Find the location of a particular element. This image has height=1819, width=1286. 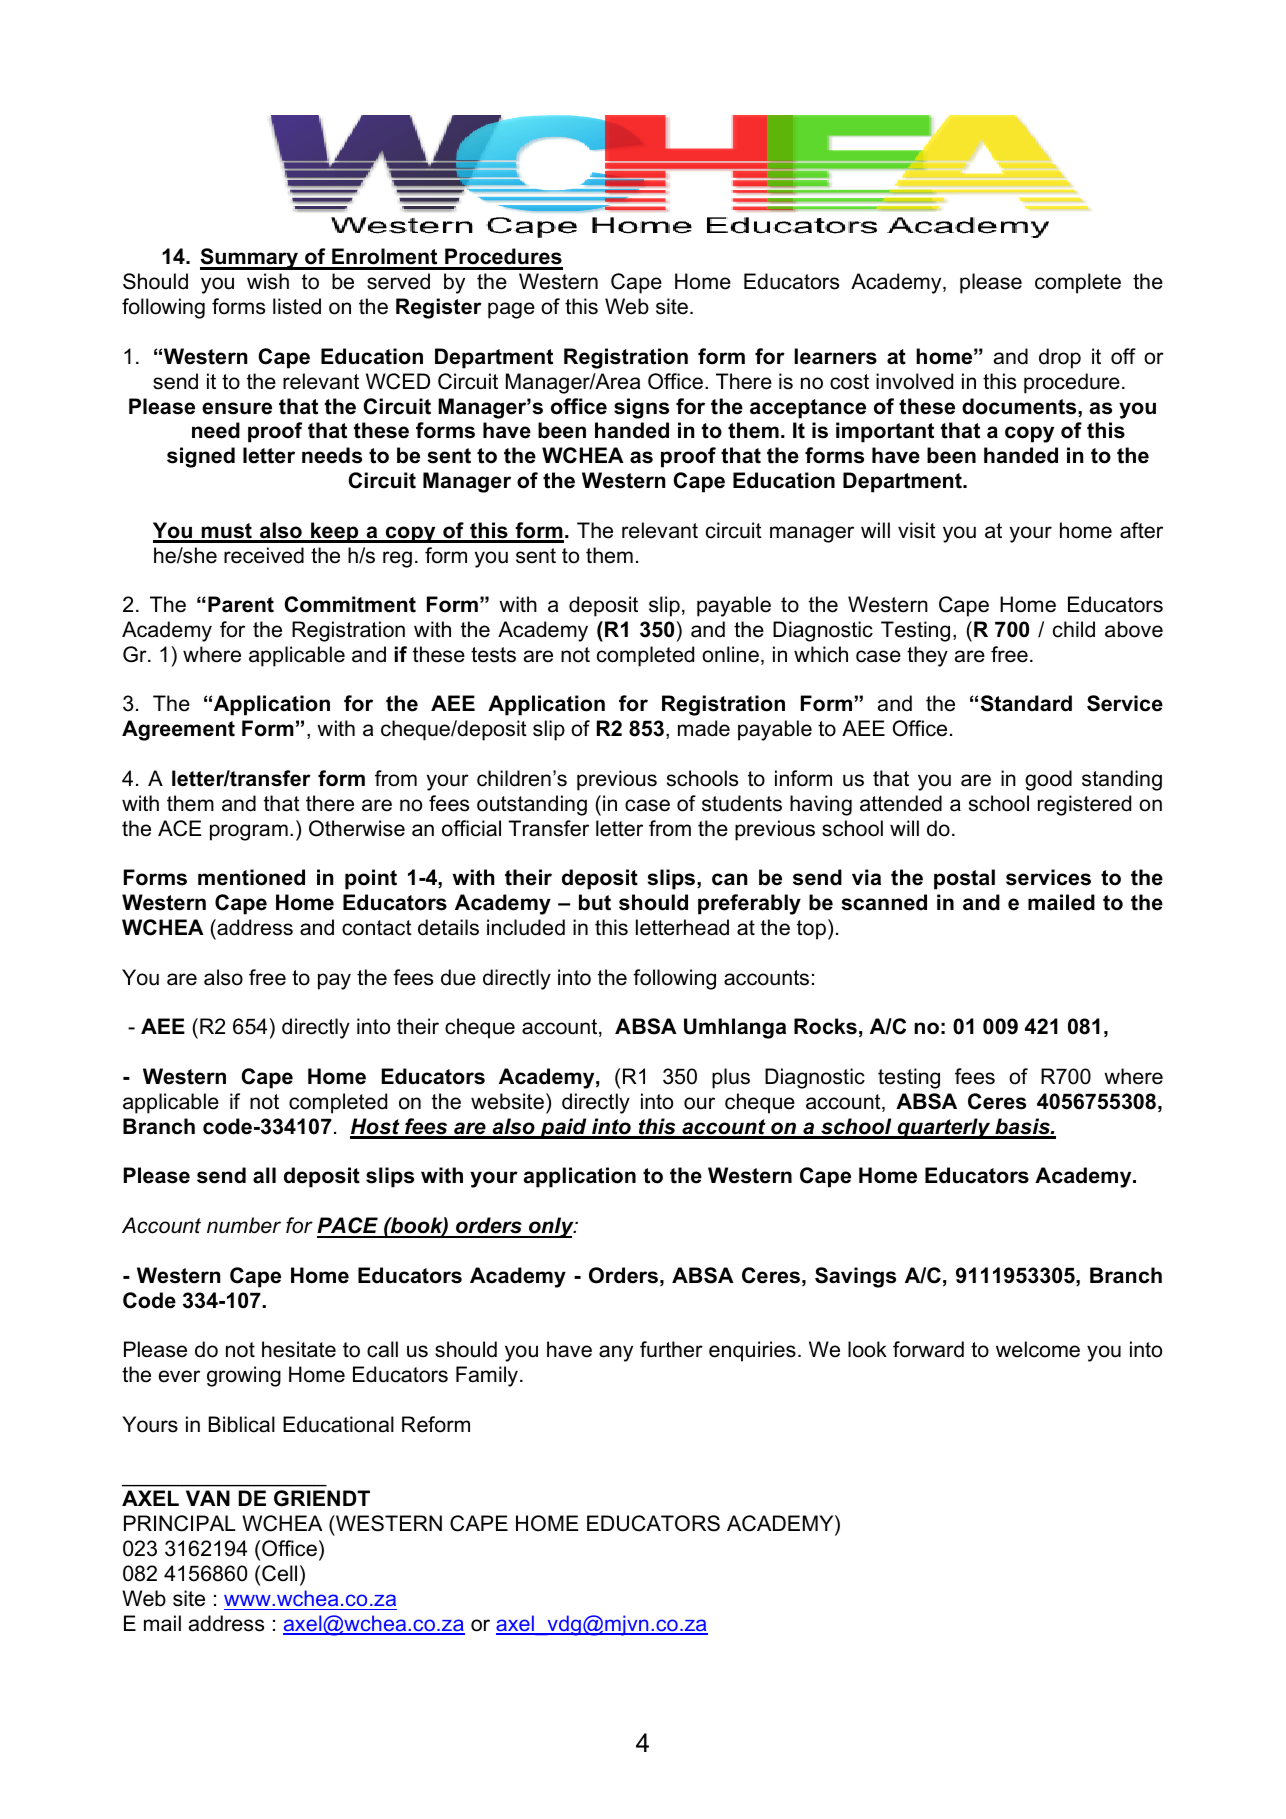

page is located at coordinates (511, 310).
